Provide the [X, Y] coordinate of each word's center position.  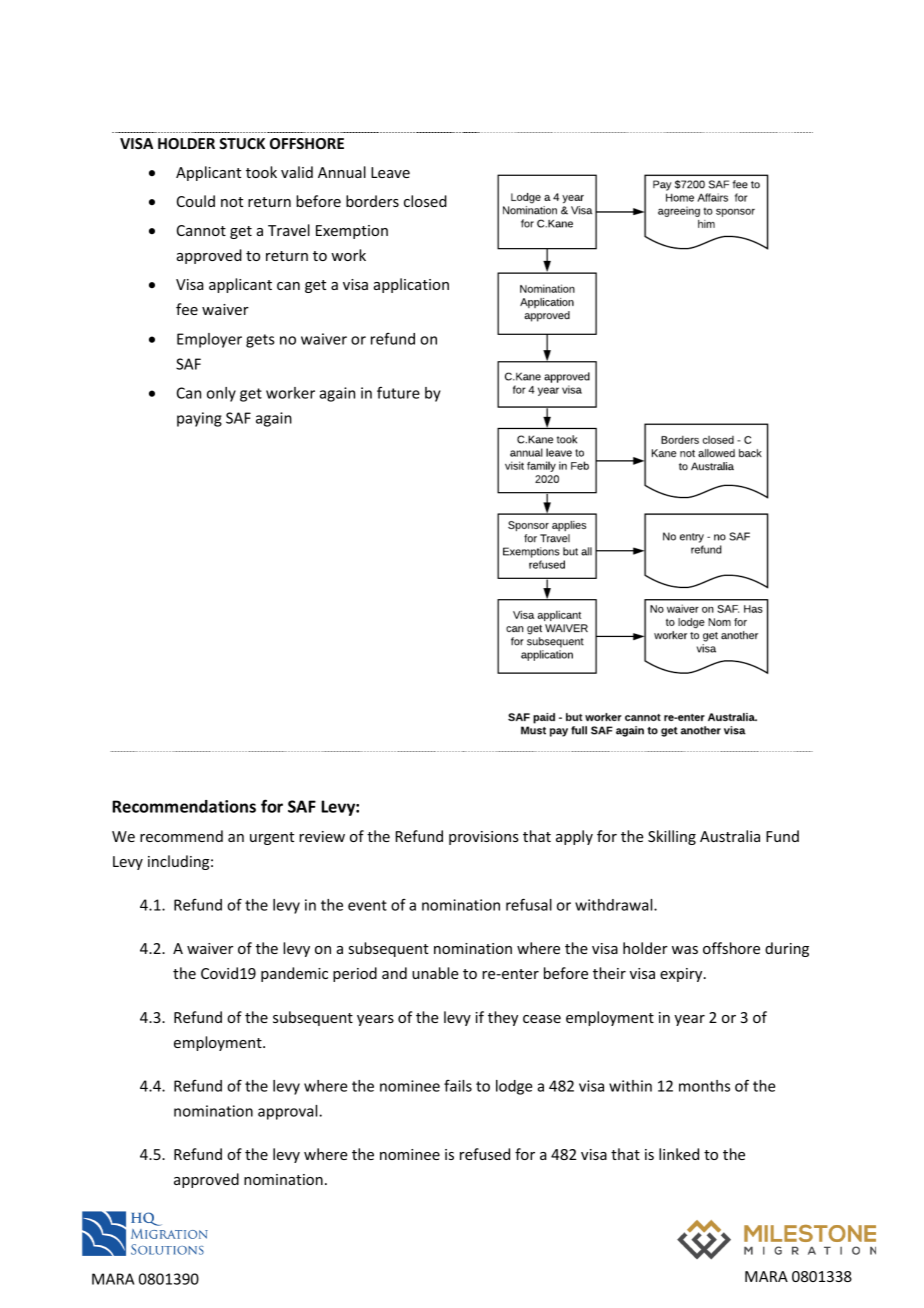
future [398, 392]
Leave [390, 172]
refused [485, 1154]
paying [199, 419]
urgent [272, 838]
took [261, 172]
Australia [730, 836]
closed [425, 201]
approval [289, 1112]
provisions [484, 838]
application [411, 285]
